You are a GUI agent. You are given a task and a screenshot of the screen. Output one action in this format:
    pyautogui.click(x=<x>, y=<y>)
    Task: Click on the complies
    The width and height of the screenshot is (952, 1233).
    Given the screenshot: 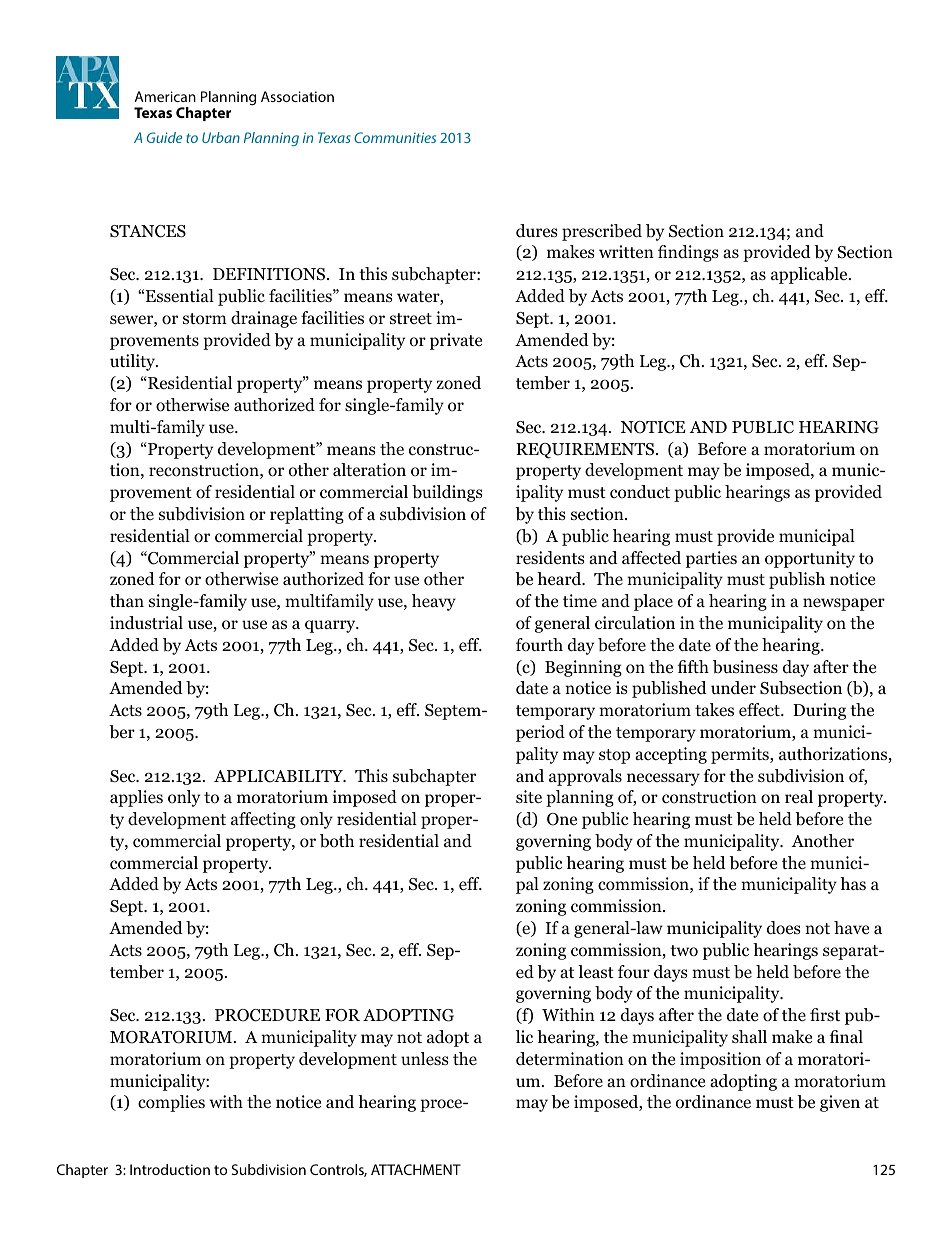 What is the action you would take?
    pyautogui.click(x=171, y=1103)
